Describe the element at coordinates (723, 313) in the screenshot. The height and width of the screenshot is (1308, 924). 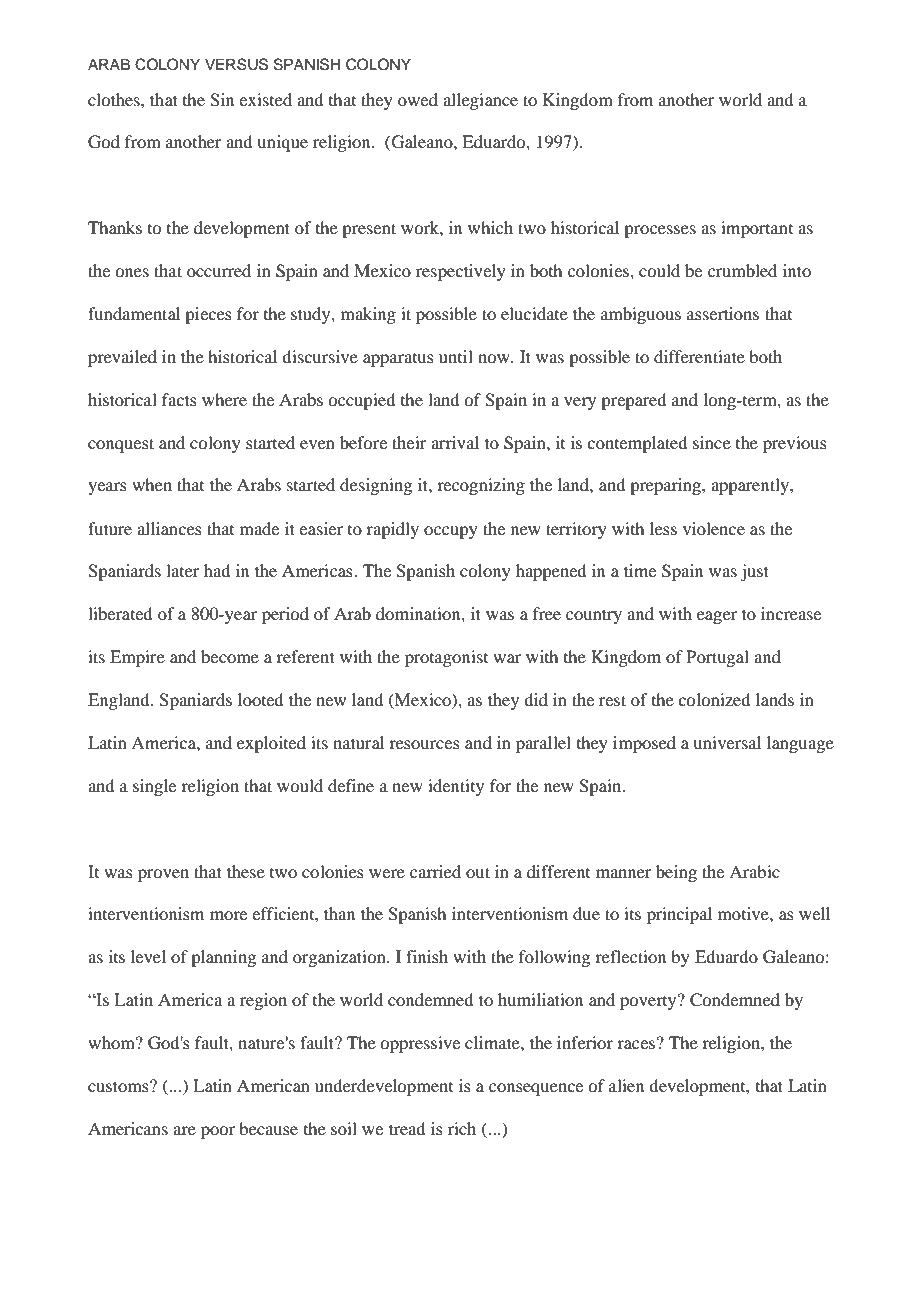
I see `assertions` at that location.
